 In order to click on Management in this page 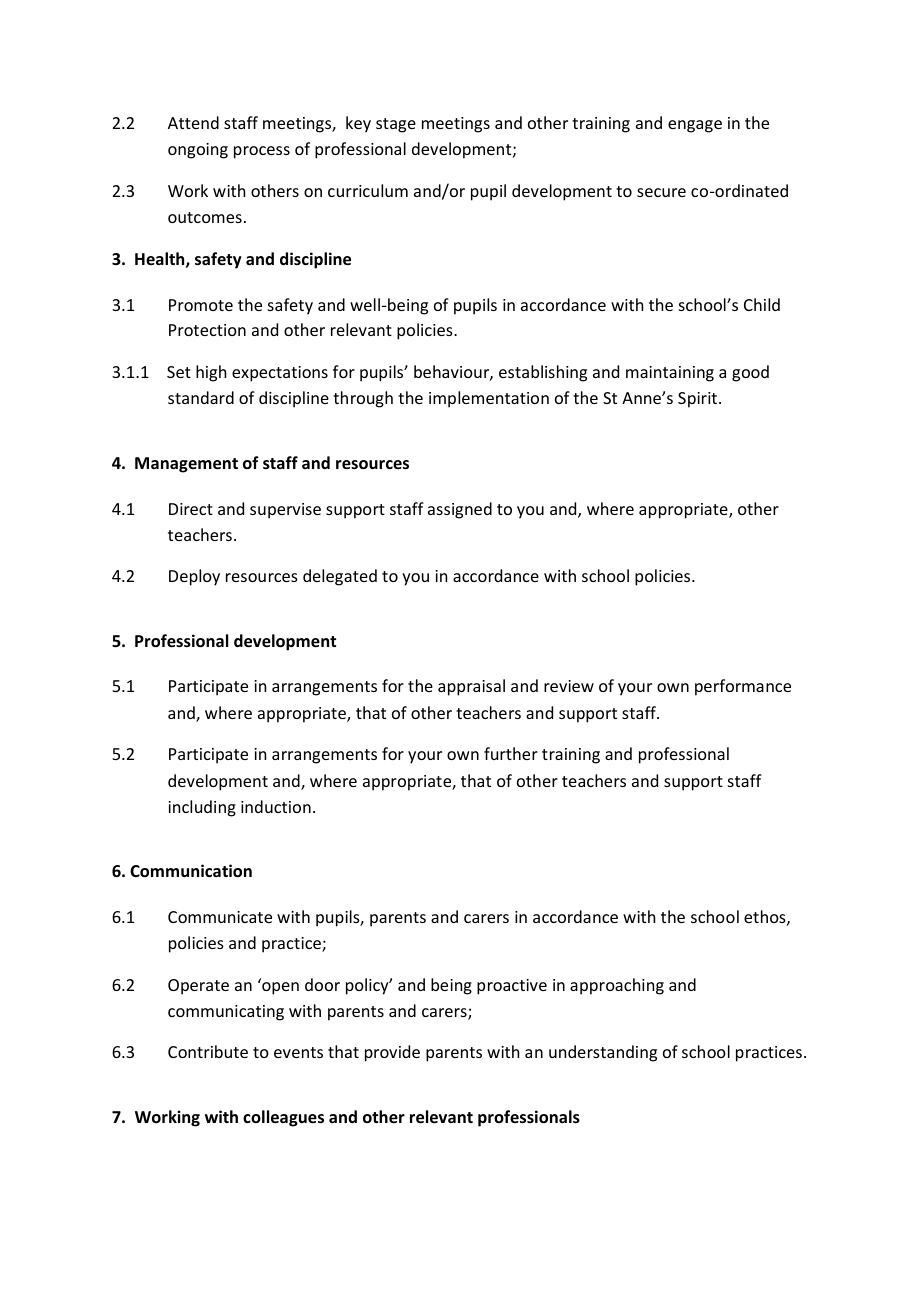, I will do `click(186, 465)`.
